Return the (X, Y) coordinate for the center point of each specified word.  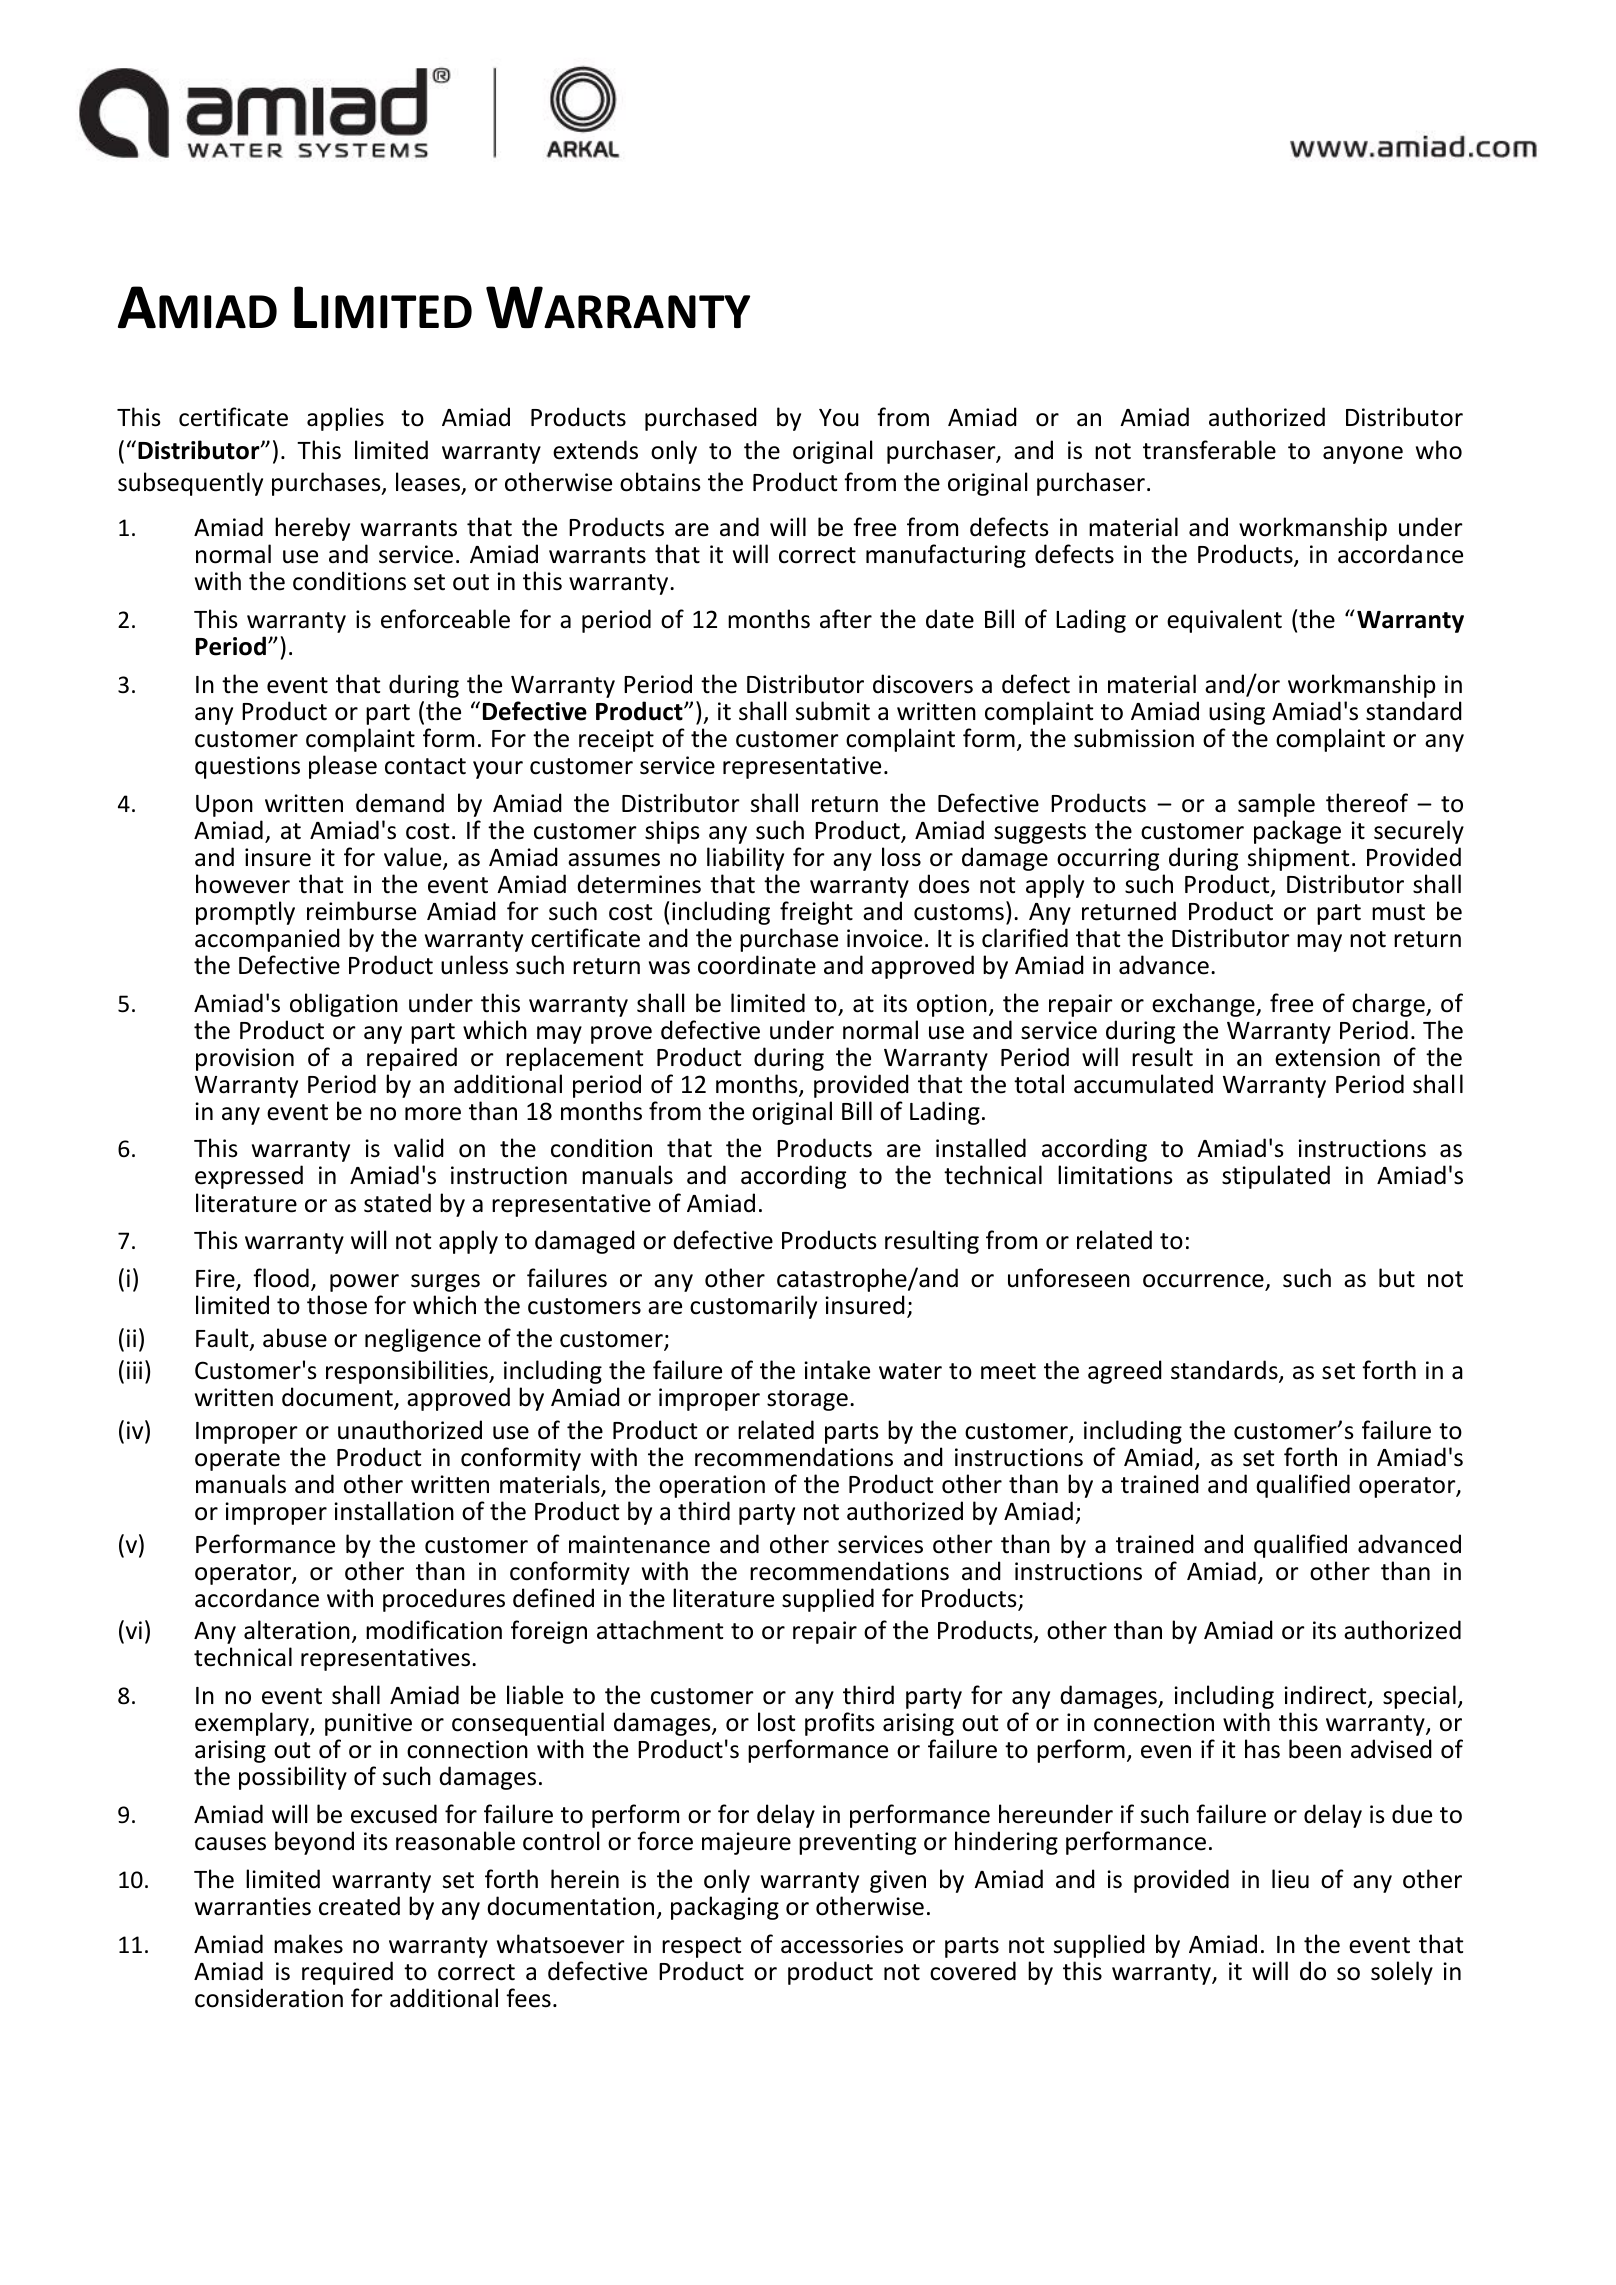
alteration (297, 1630)
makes (308, 1944)
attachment (660, 1630)
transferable (1209, 450)
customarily (753, 1307)
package (1297, 832)
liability (745, 859)
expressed (249, 1177)
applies (345, 419)
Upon (224, 806)
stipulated (1276, 1177)
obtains (660, 482)
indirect (1326, 1696)
